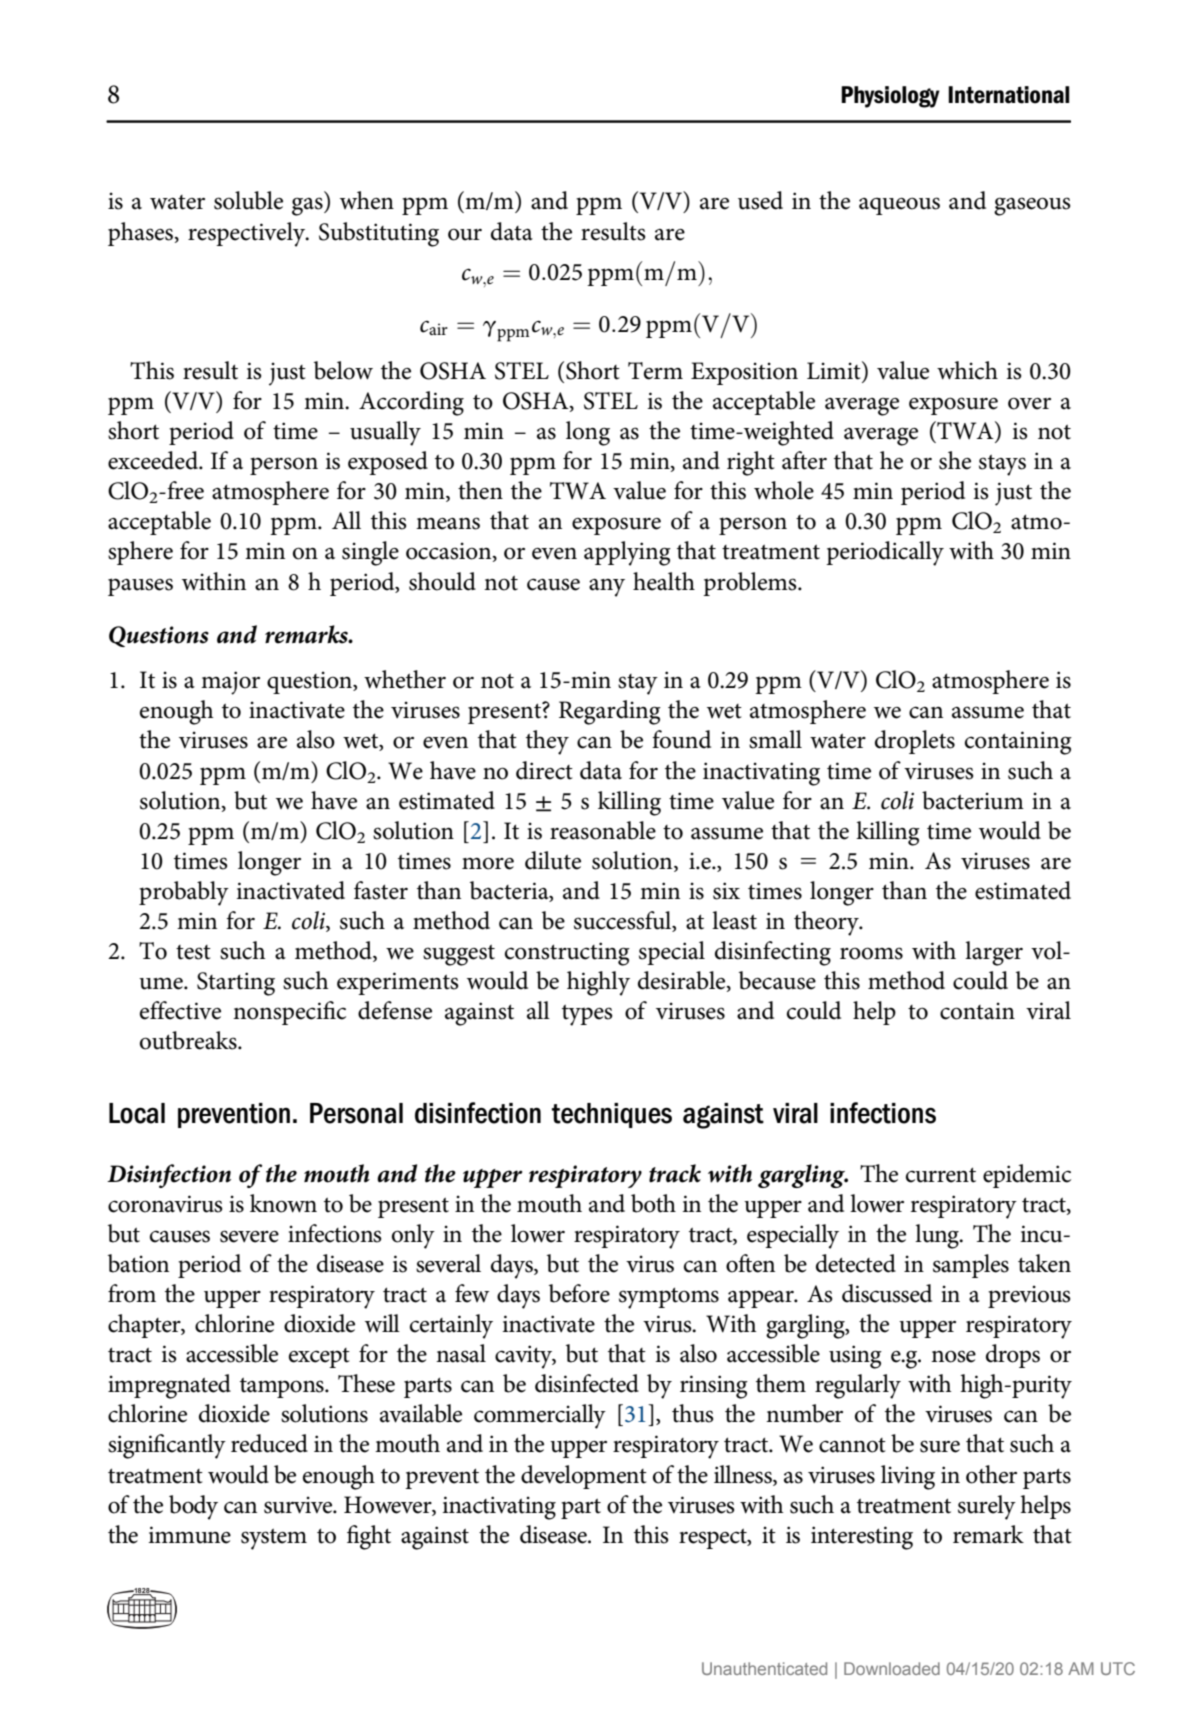  Describe the element at coordinates (248, 200) in the page. I see `soluble` at that location.
